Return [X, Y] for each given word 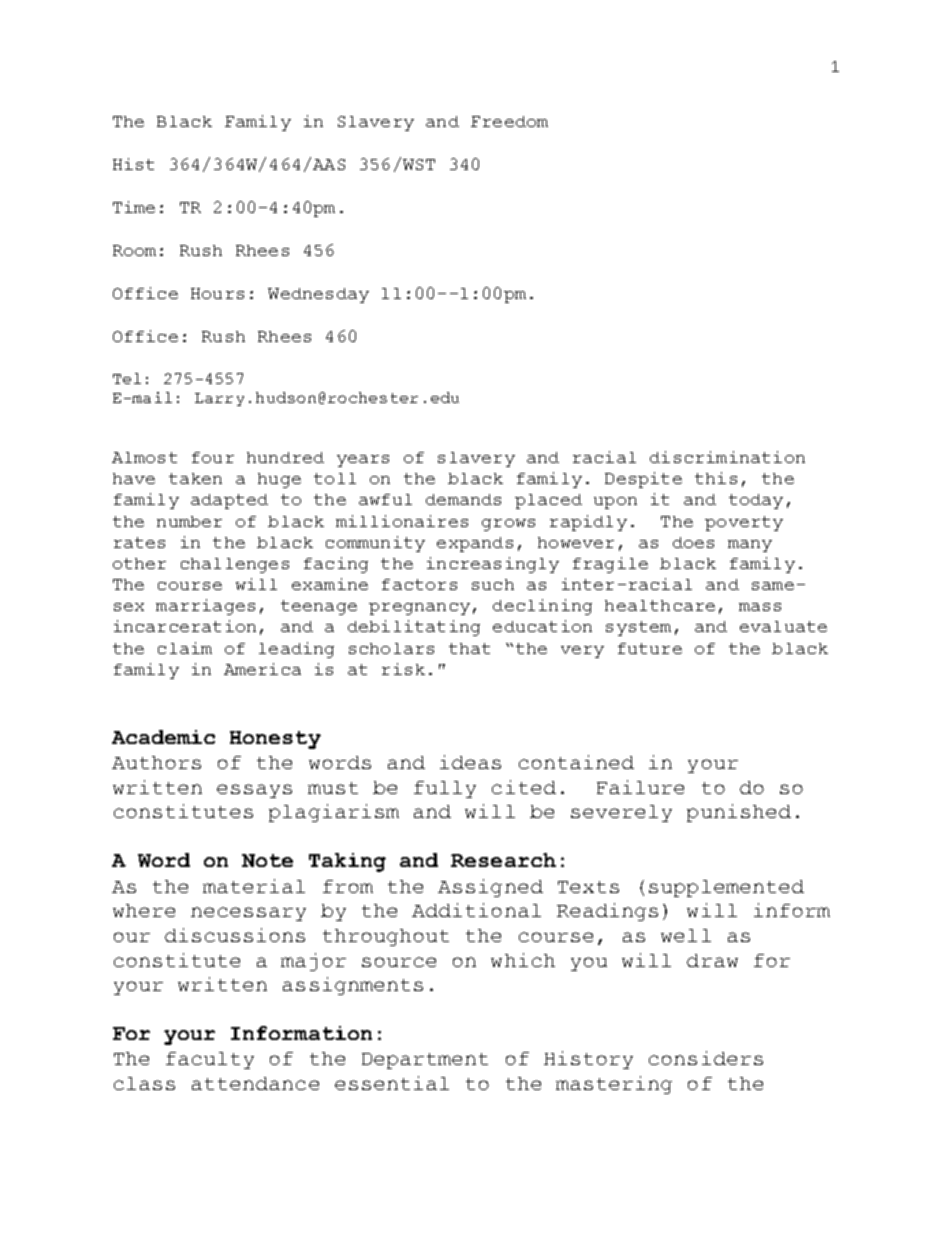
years [363, 461]
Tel [127, 378]
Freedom [509, 121]
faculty [210, 1060]
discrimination [727, 457]
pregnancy [419, 609]
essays [254, 791]
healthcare [660, 605]
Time [134, 207]
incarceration [185, 626]
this [716, 478]
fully [445, 789]
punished [739, 813]
